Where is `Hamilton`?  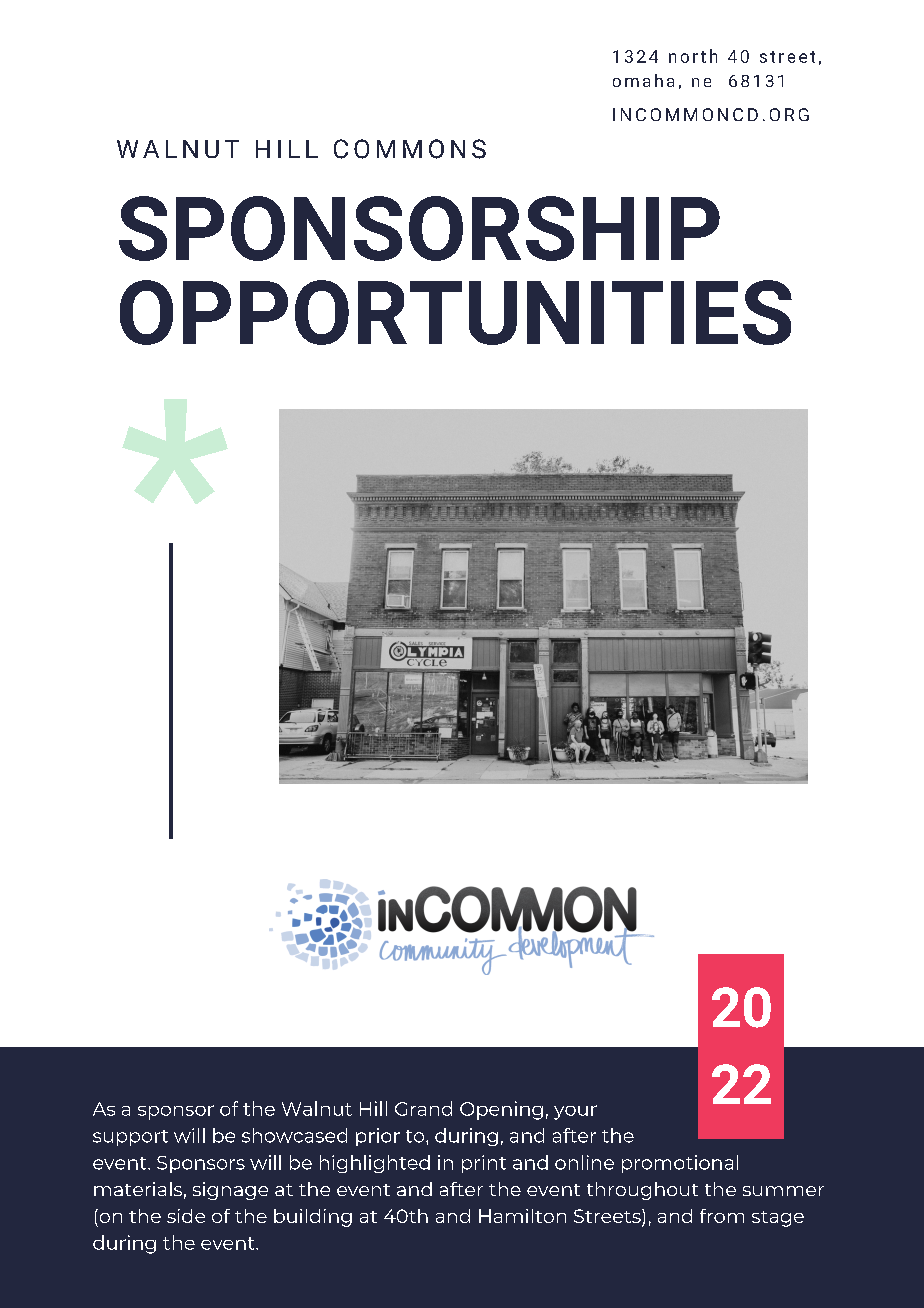 Hamilton is located at coordinates (522, 1216).
